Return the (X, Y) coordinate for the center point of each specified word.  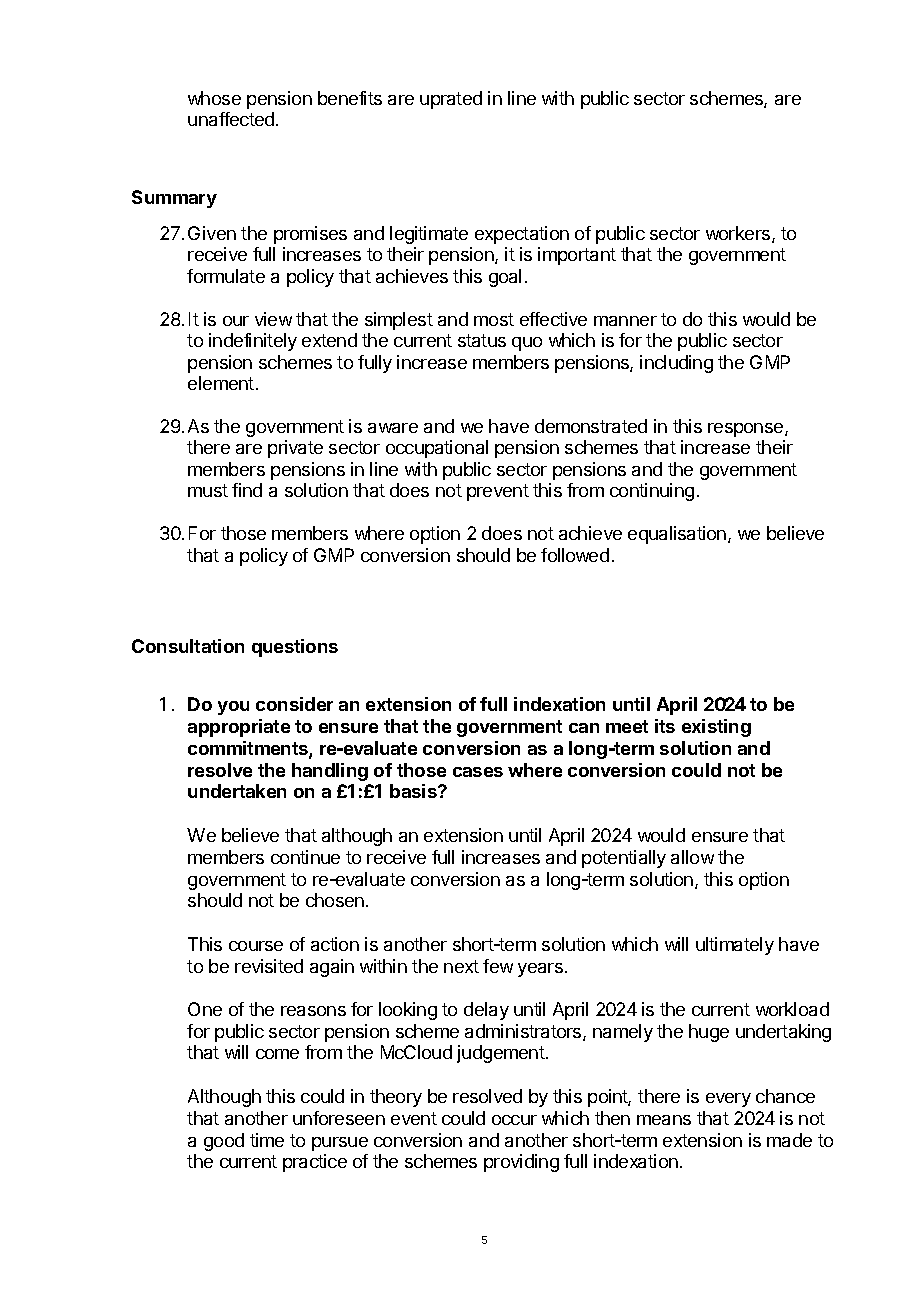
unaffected (231, 119)
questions (295, 648)
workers (738, 233)
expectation (522, 235)
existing (716, 728)
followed (575, 555)
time (267, 1140)
